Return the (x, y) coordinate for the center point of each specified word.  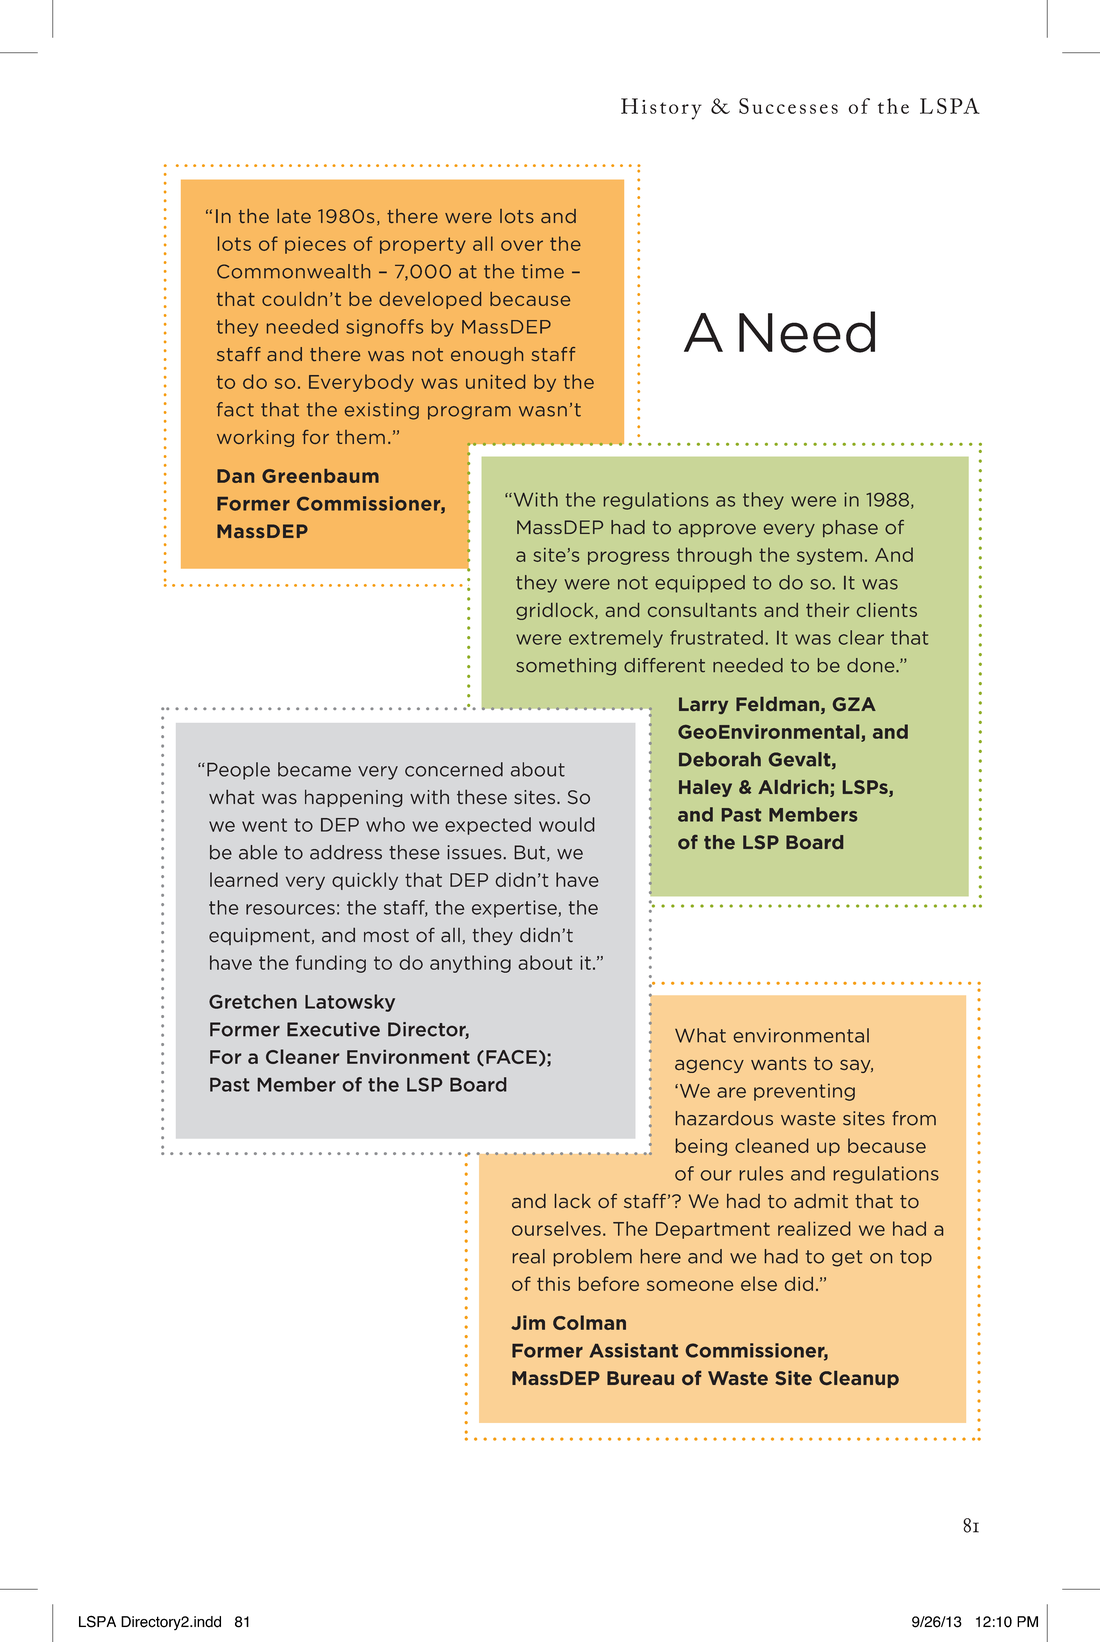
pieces (315, 245)
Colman (589, 1322)
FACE (511, 1057)
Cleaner (303, 1056)
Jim (528, 1322)
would (567, 824)
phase (850, 528)
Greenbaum (320, 476)
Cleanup (859, 1379)
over (522, 245)
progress (628, 558)
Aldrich (794, 788)
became (314, 769)
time (543, 271)
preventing (804, 1092)
